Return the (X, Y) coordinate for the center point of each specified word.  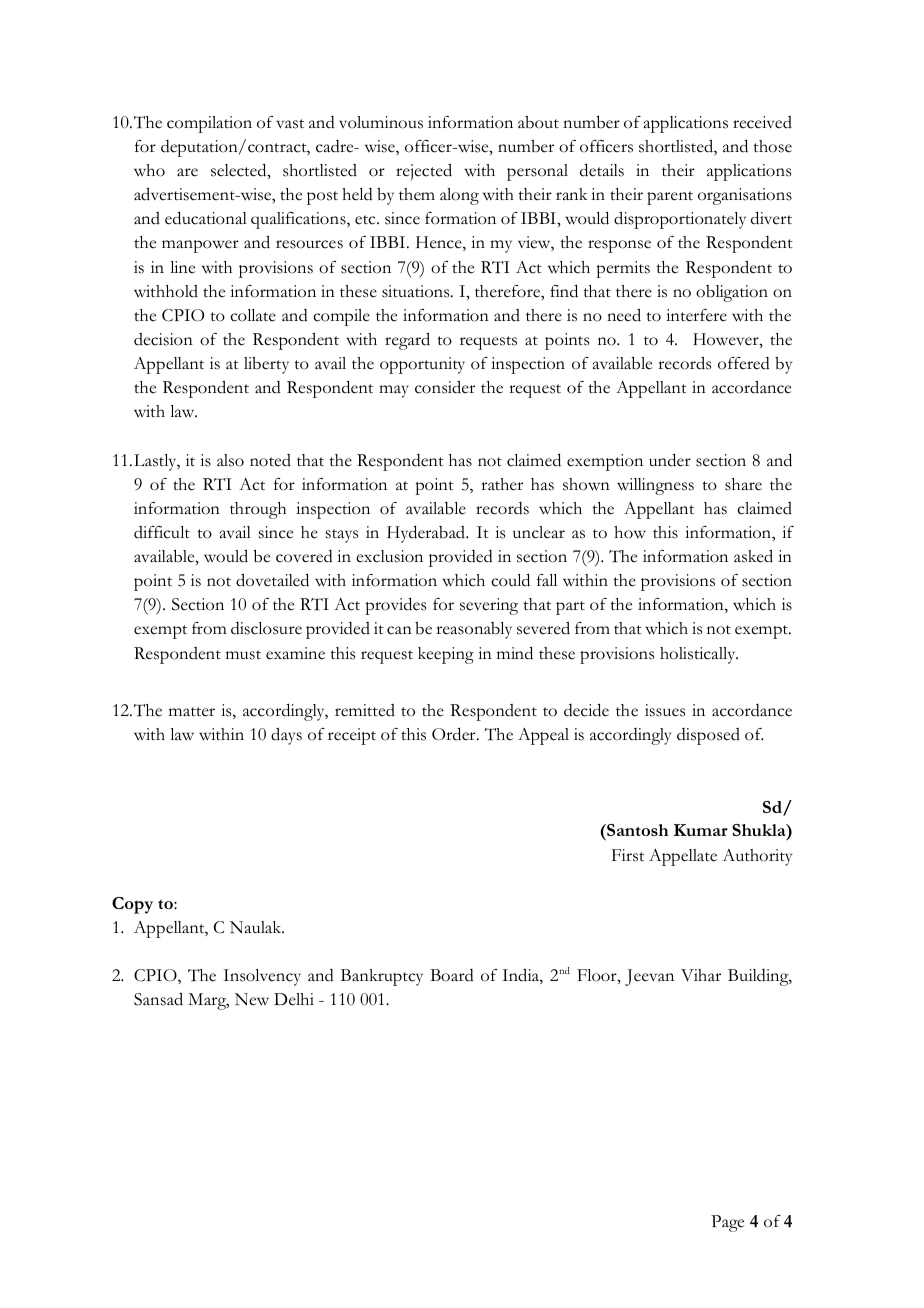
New (252, 999)
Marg (208, 1001)
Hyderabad (427, 534)
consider (445, 387)
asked (753, 556)
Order (455, 734)
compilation (209, 124)
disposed (708, 736)
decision (163, 339)
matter (192, 712)
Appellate (683, 857)
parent (670, 198)
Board (452, 975)
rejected (424, 172)
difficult (162, 532)
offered (744, 363)
